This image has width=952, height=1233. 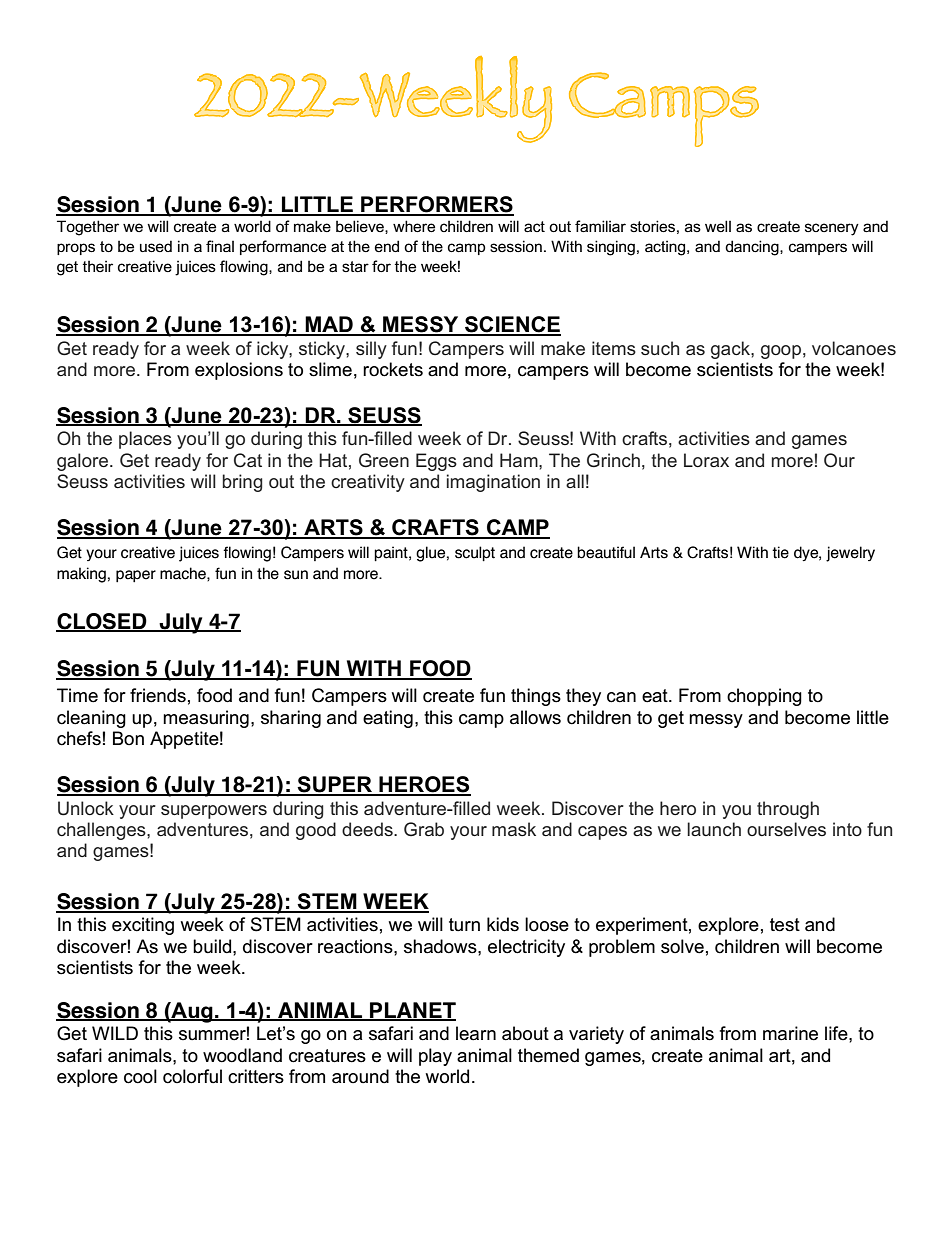 What do you see at coordinates (414, 226) in the image?
I see `where` at bounding box center [414, 226].
